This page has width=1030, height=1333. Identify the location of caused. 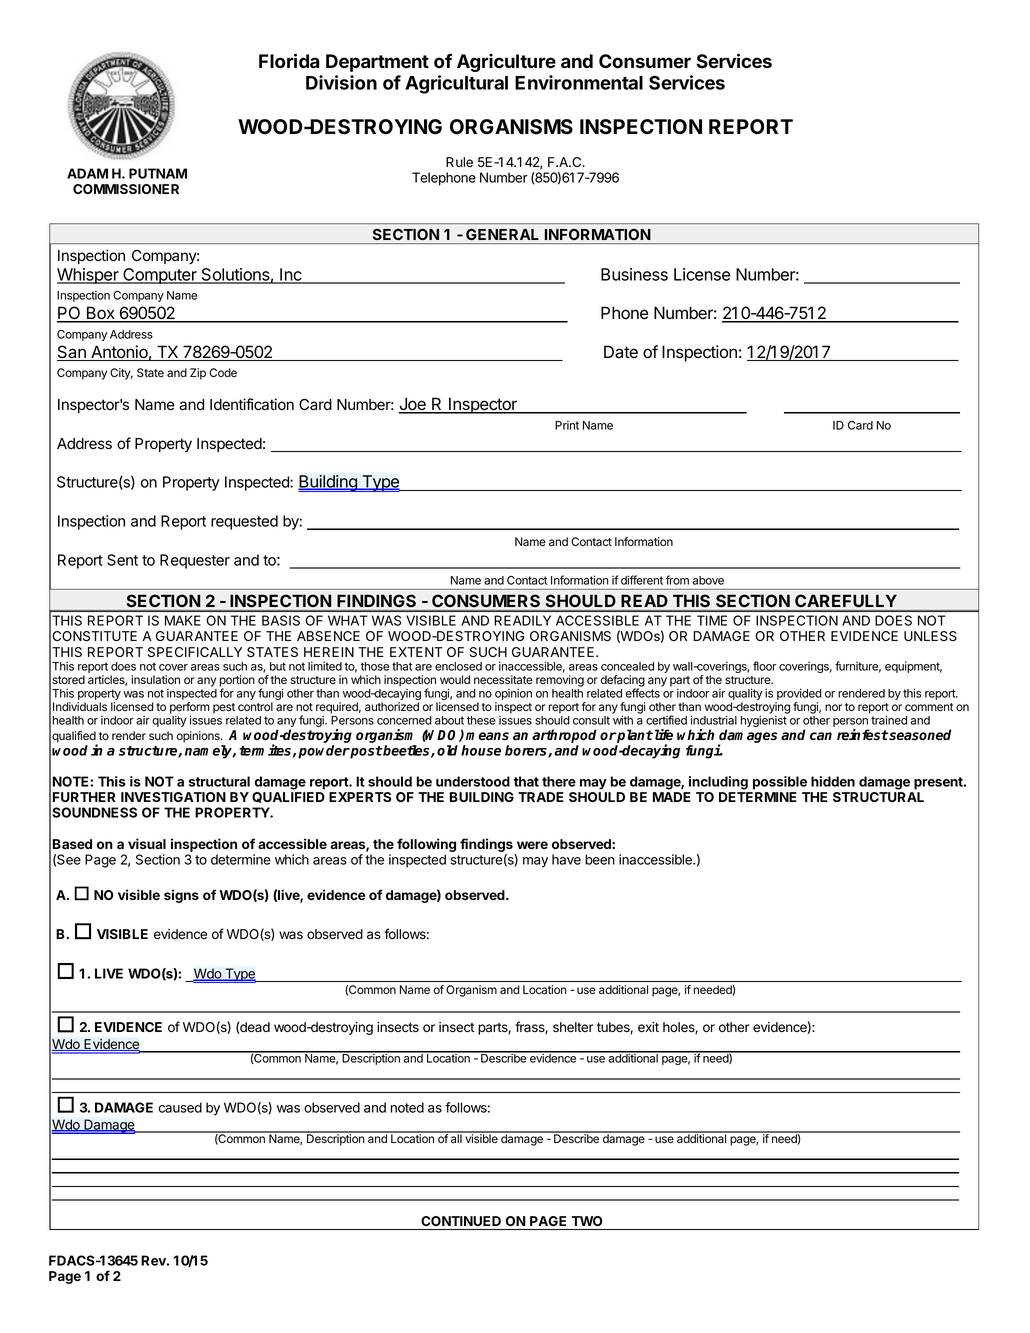
(180, 1107).
